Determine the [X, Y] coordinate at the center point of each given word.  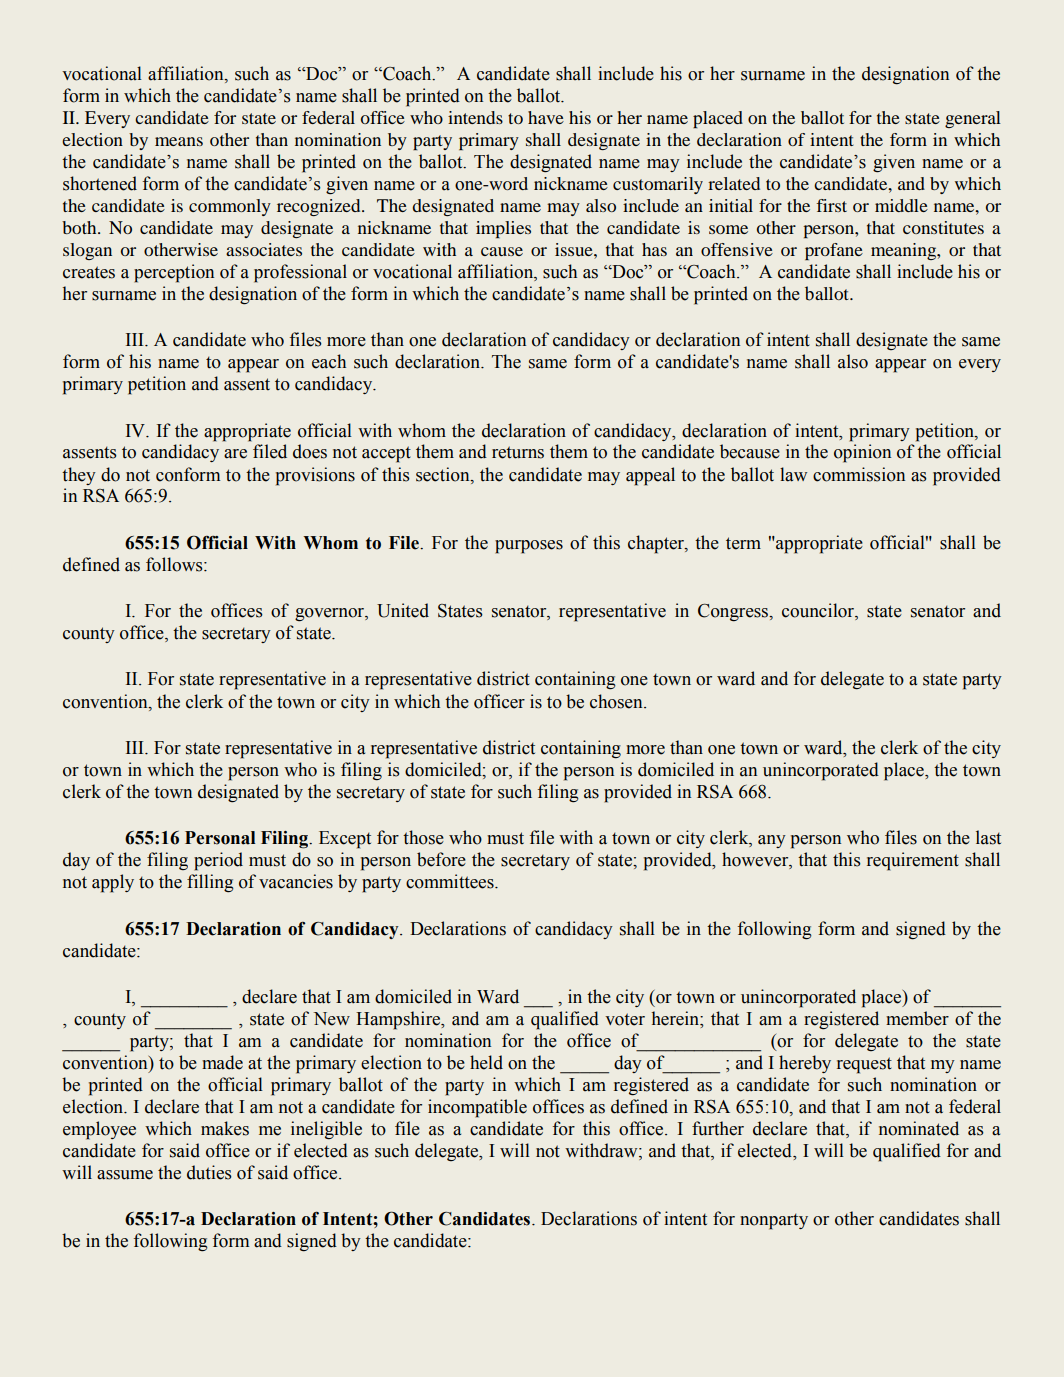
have [546, 117]
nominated [919, 1128]
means [179, 141]
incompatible [477, 1108]
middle [901, 205]
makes [225, 1128]
